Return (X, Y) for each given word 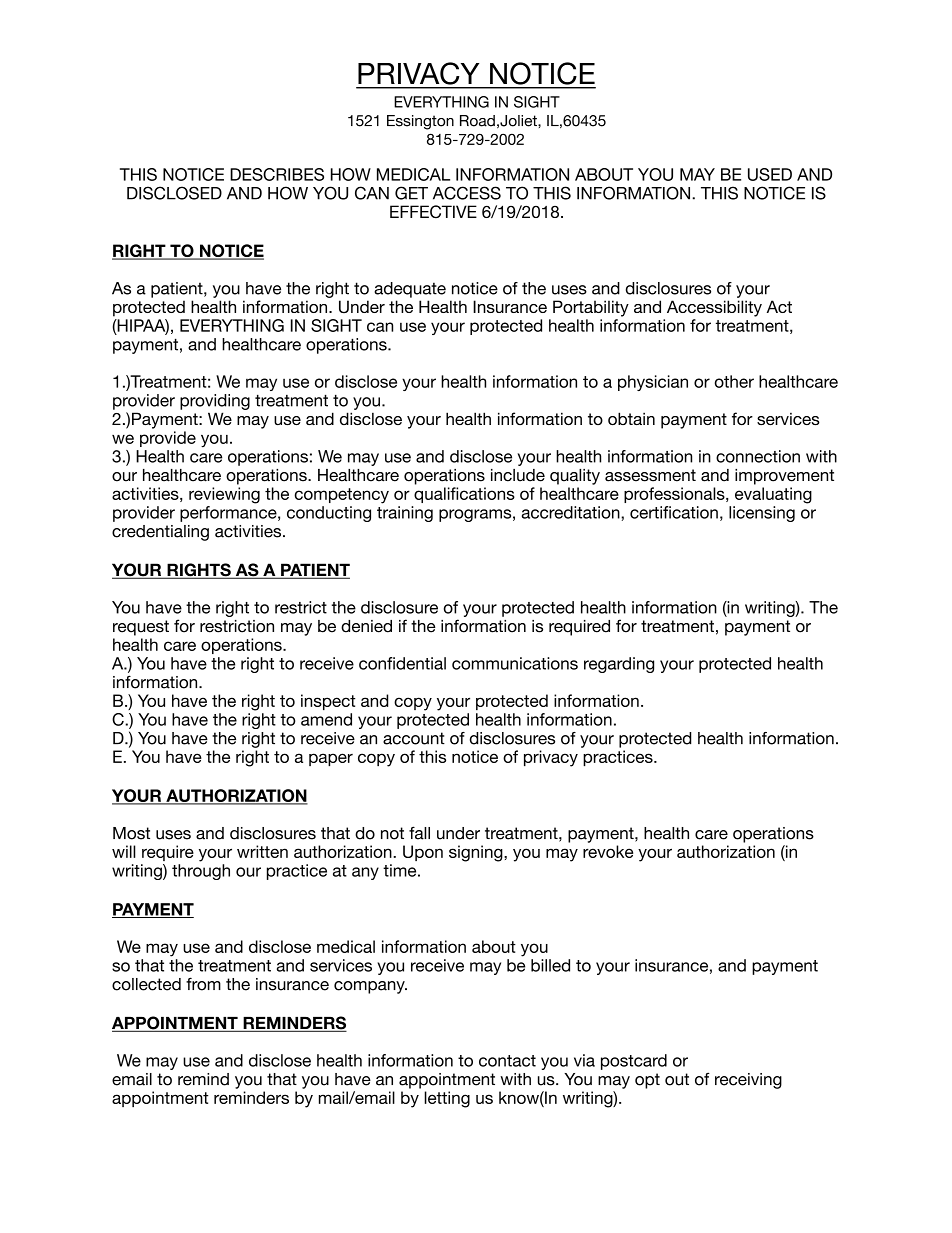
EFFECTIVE (433, 212)
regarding (619, 665)
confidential (402, 663)
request (141, 628)
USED (770, 174)
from (203, 984)
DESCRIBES (277, 174)
